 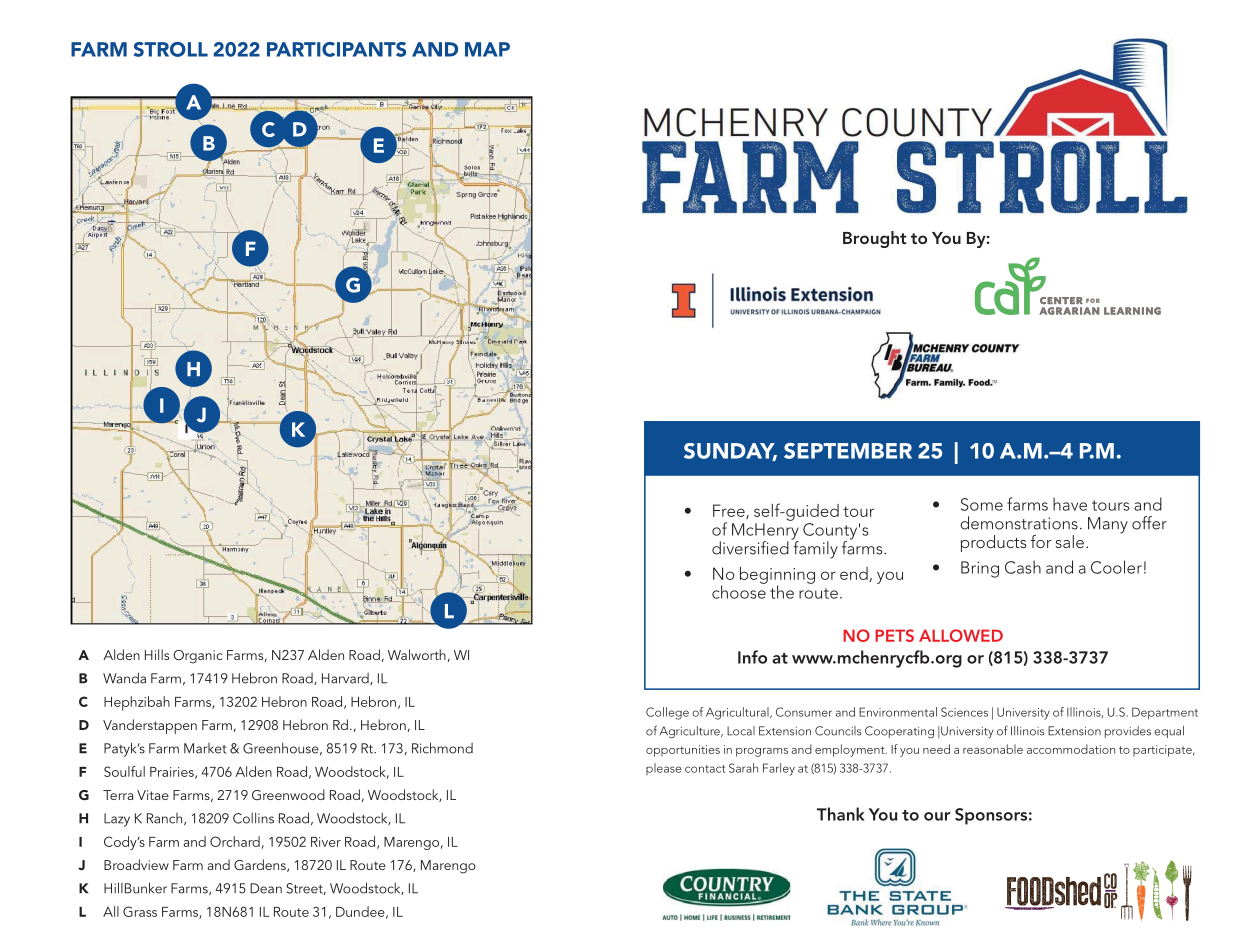 What do you see at coordinates (171, 49) in the screenshot?
I see `STROLL` at bounding box center [171, 49].
